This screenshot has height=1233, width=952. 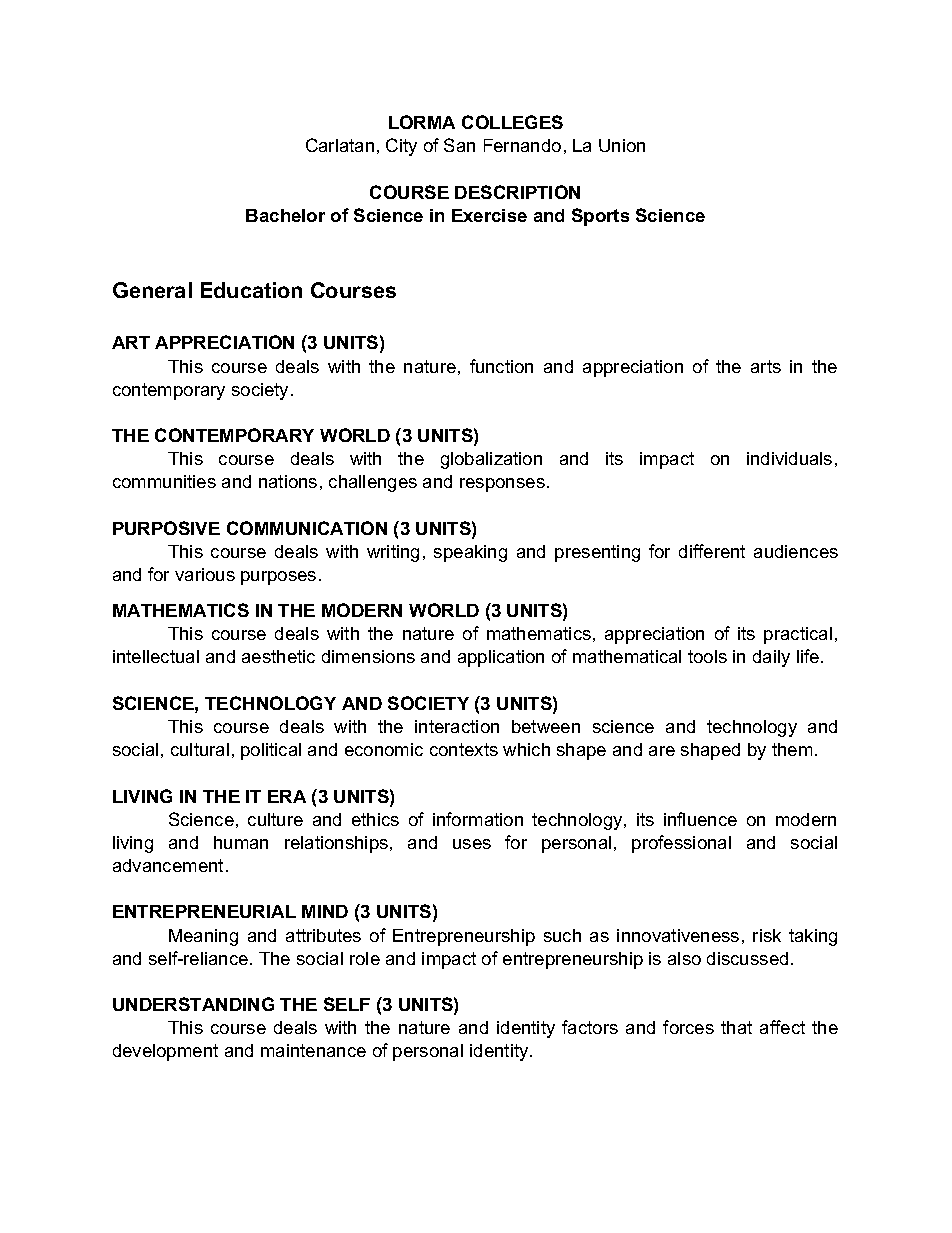 What do you see at coordinates (712, 551) in the screenshot?
I see `different` at bounding box center [712, 551].
